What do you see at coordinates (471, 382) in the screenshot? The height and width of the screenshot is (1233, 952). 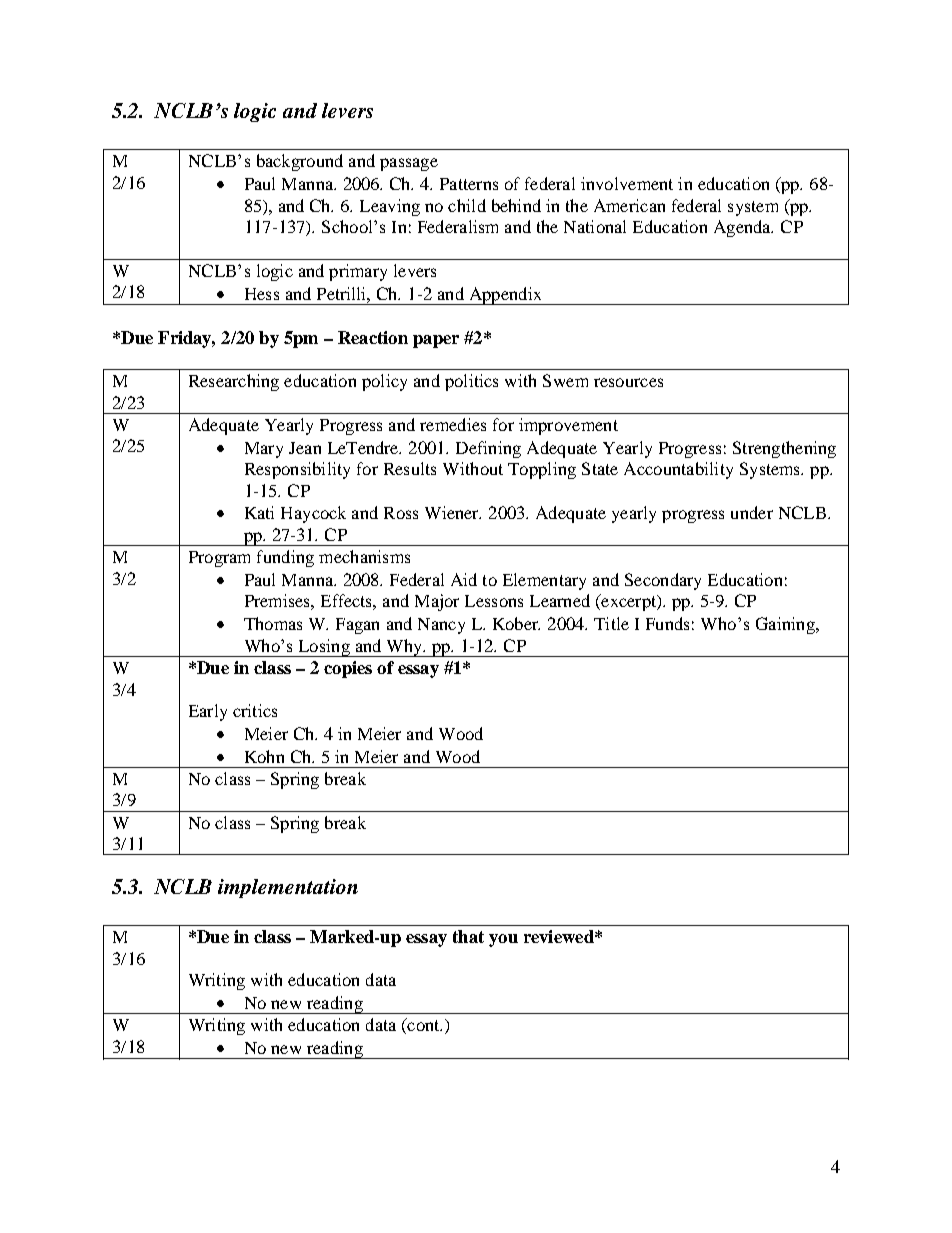 I see `politics` at bounding box center [471, 382].
